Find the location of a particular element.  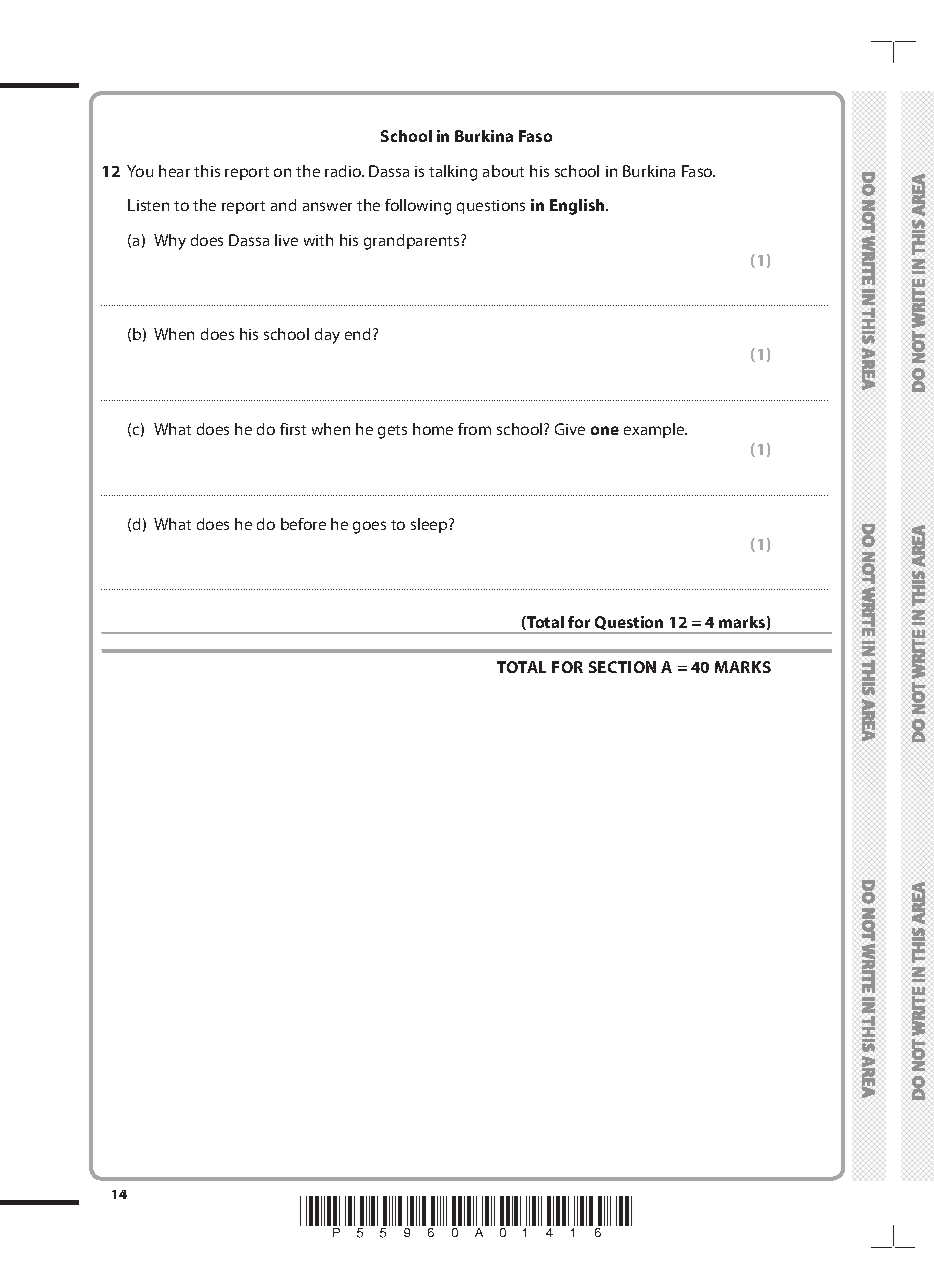

English is located at coordinates (578, 207).
